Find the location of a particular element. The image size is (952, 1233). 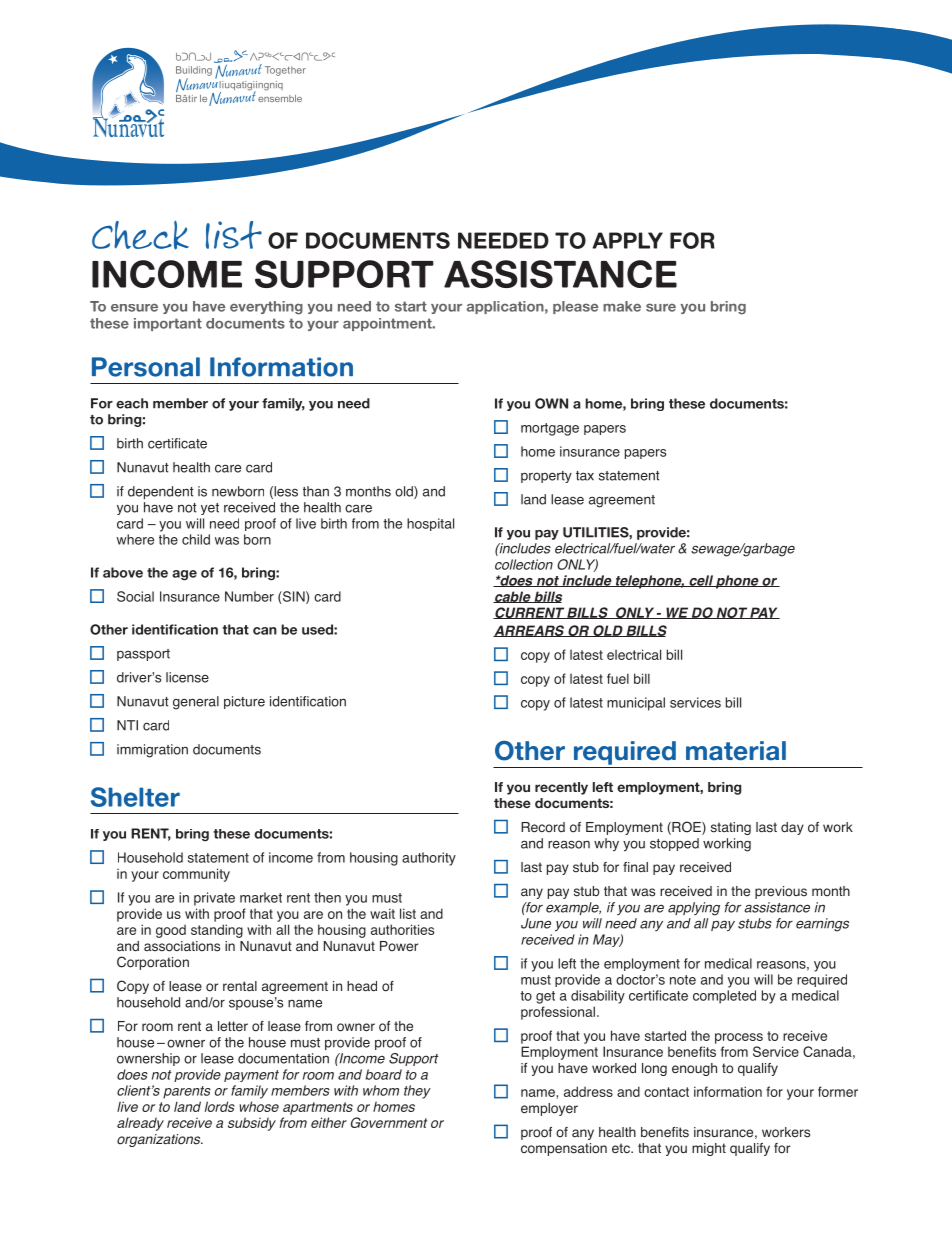

lords is located at coordinates (220, 1106).
